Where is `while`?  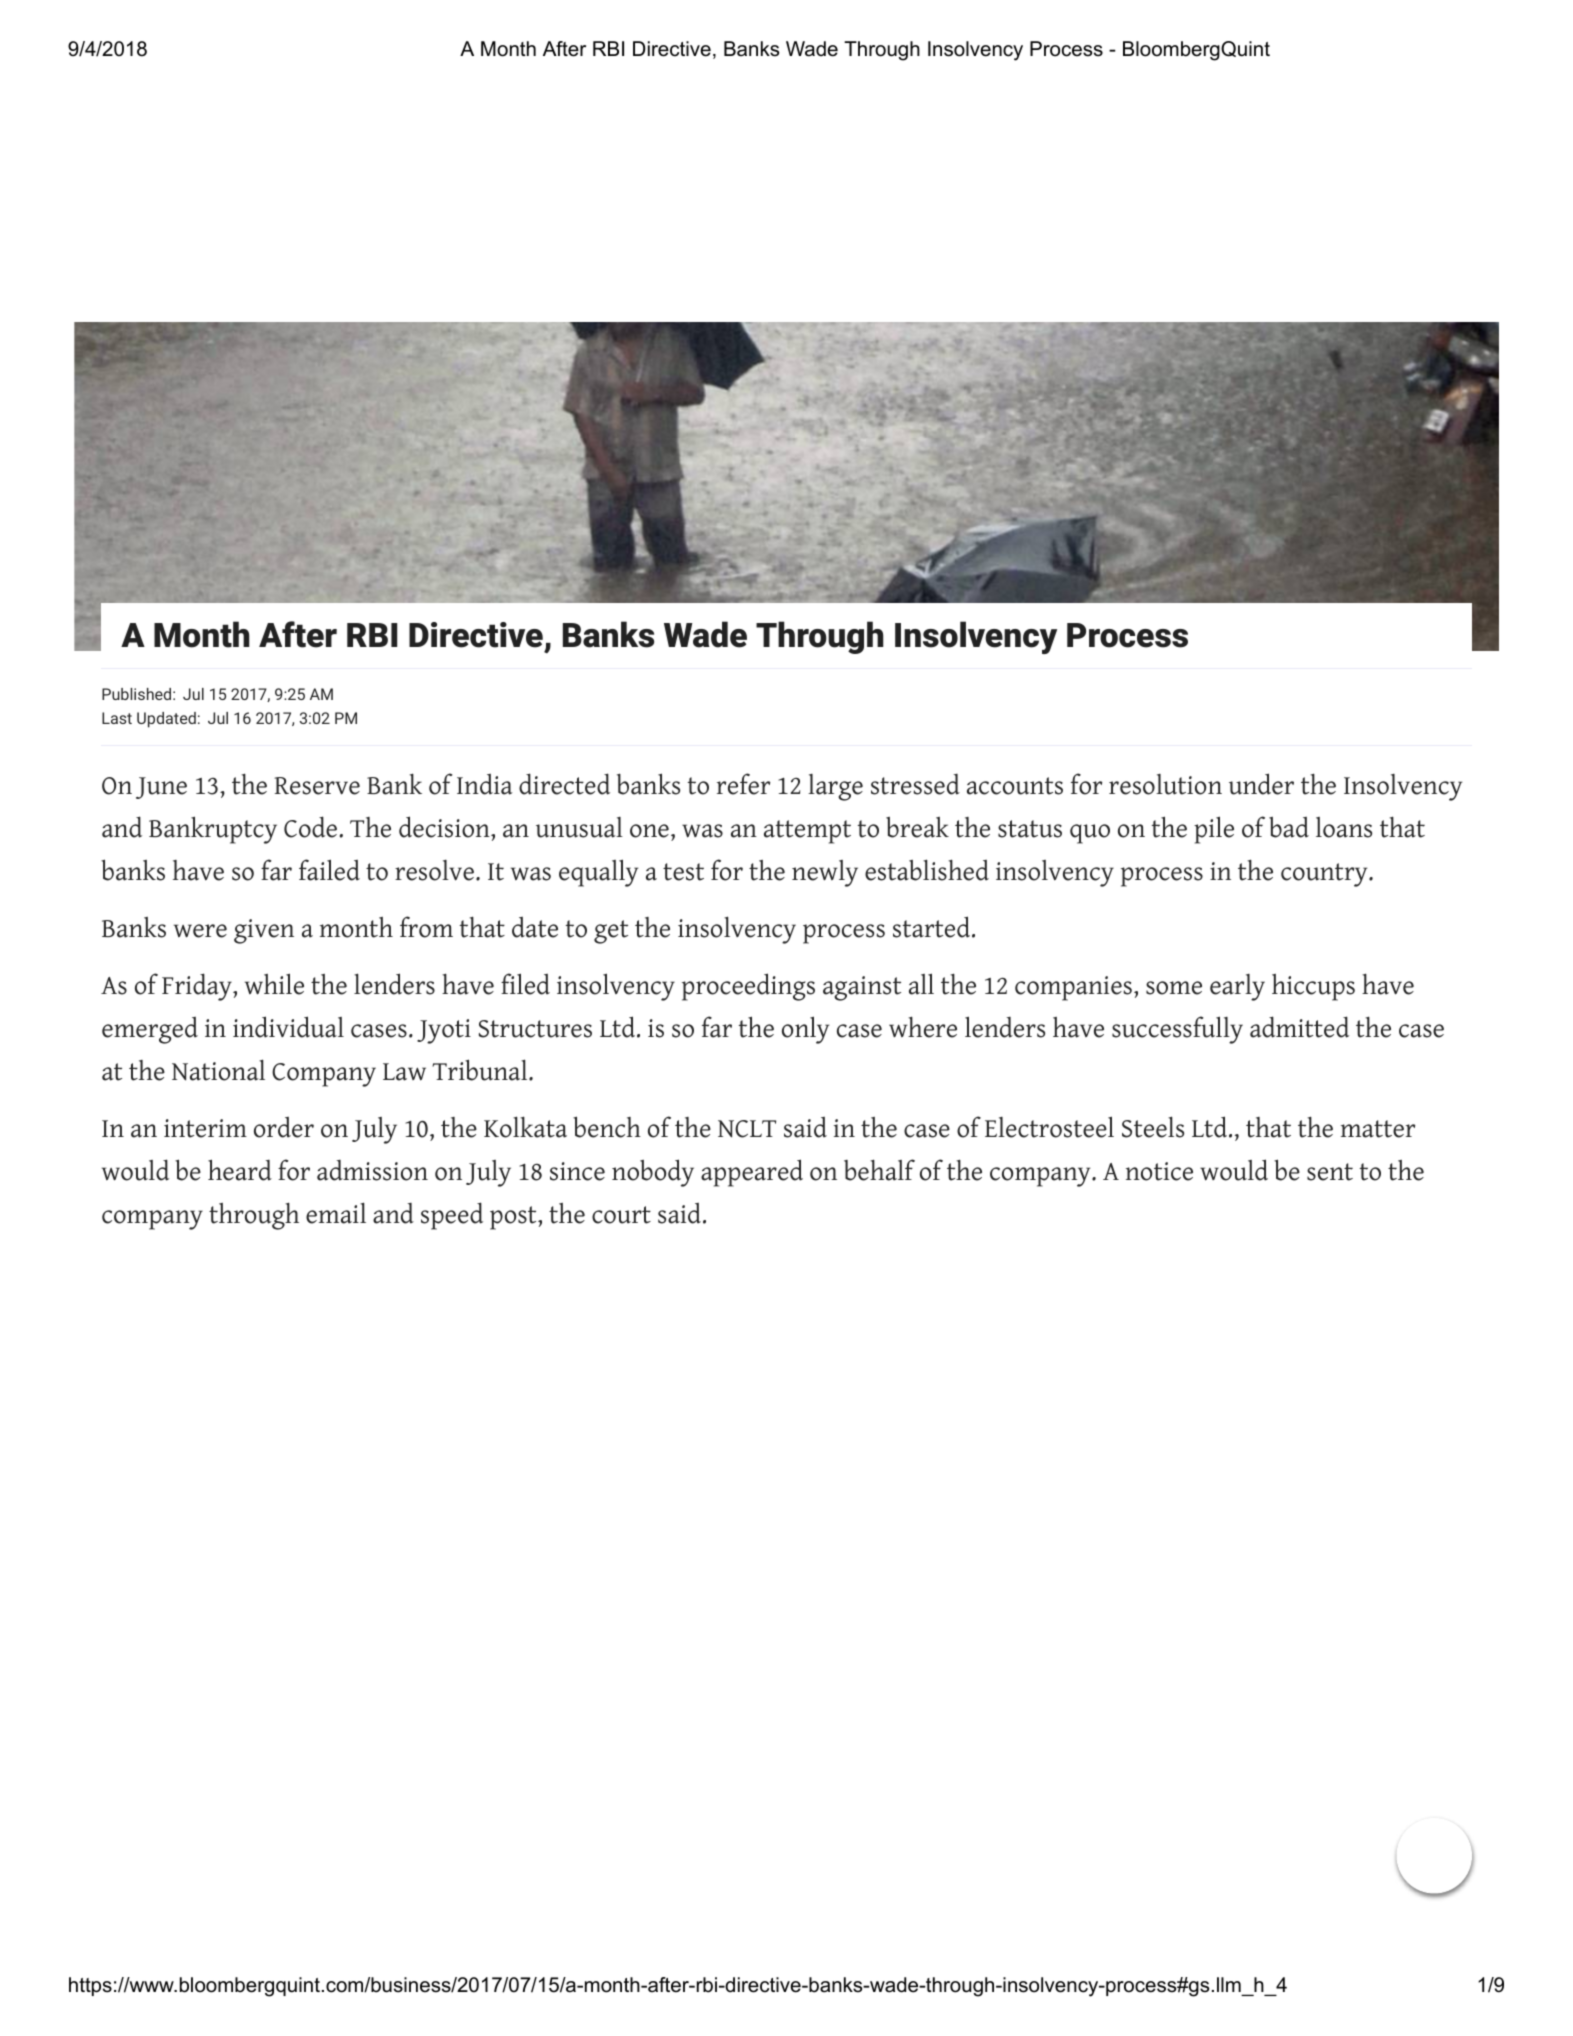 while is located at coordinates (274, 984).
